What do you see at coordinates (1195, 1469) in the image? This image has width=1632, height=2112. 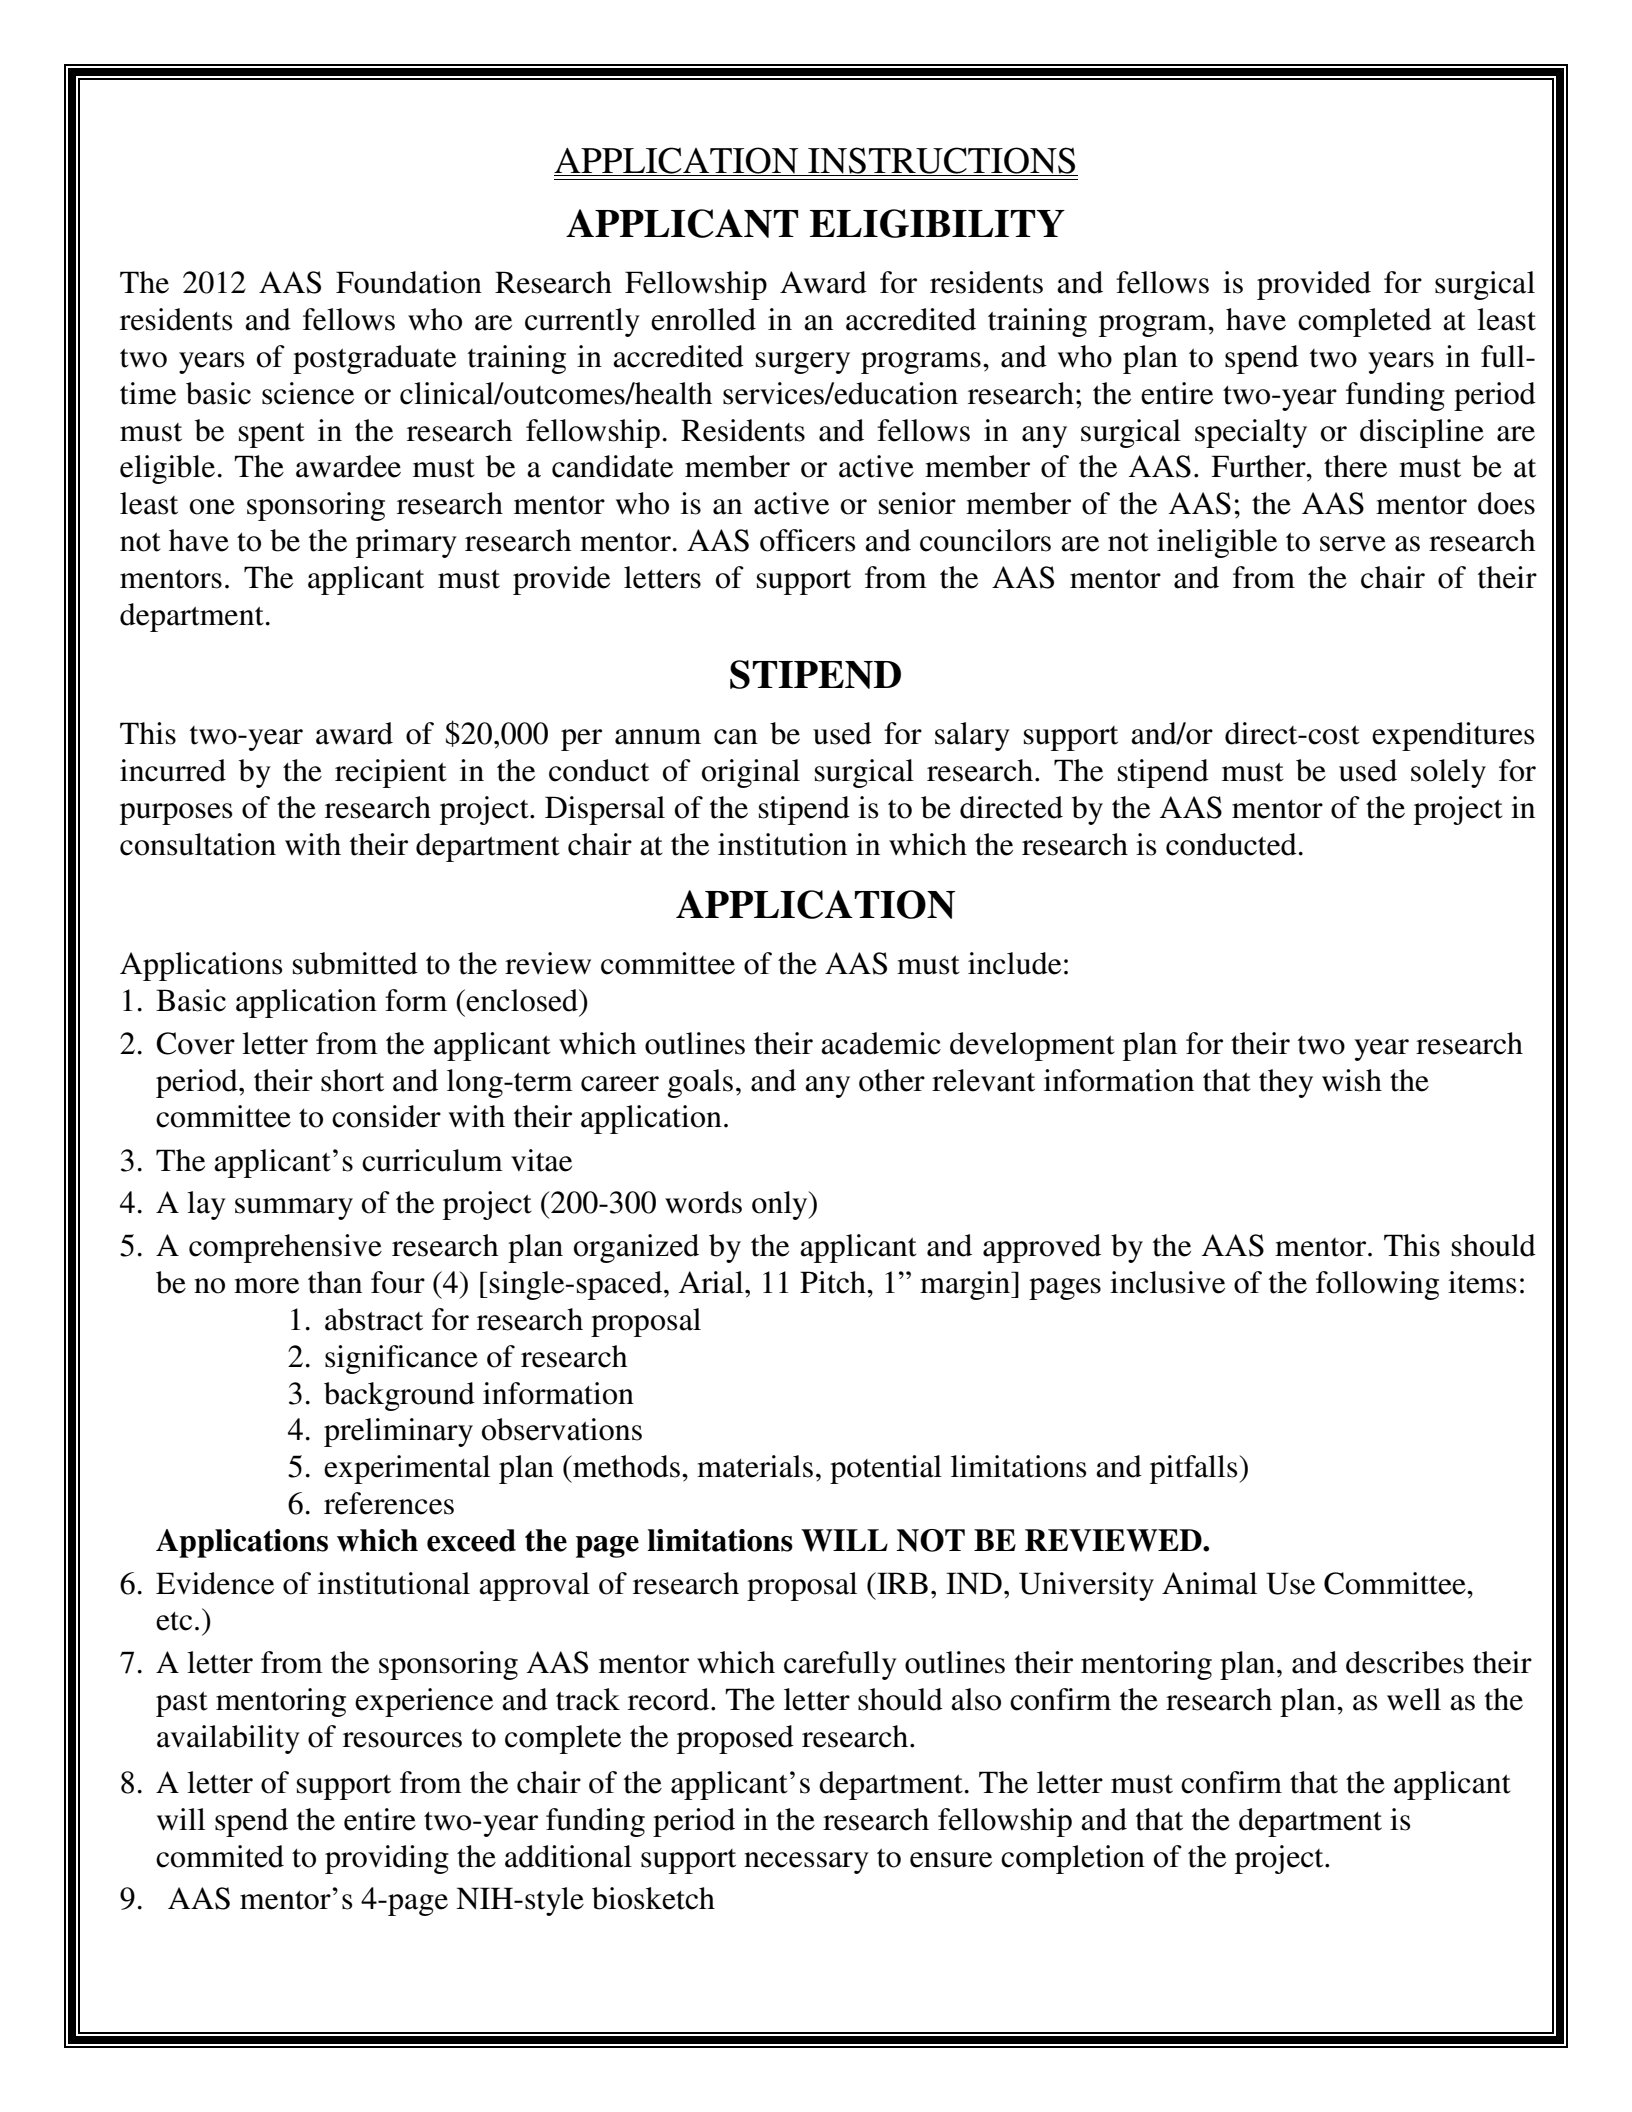 I see `pitfalls` at bounding box center [1195, 1469].
